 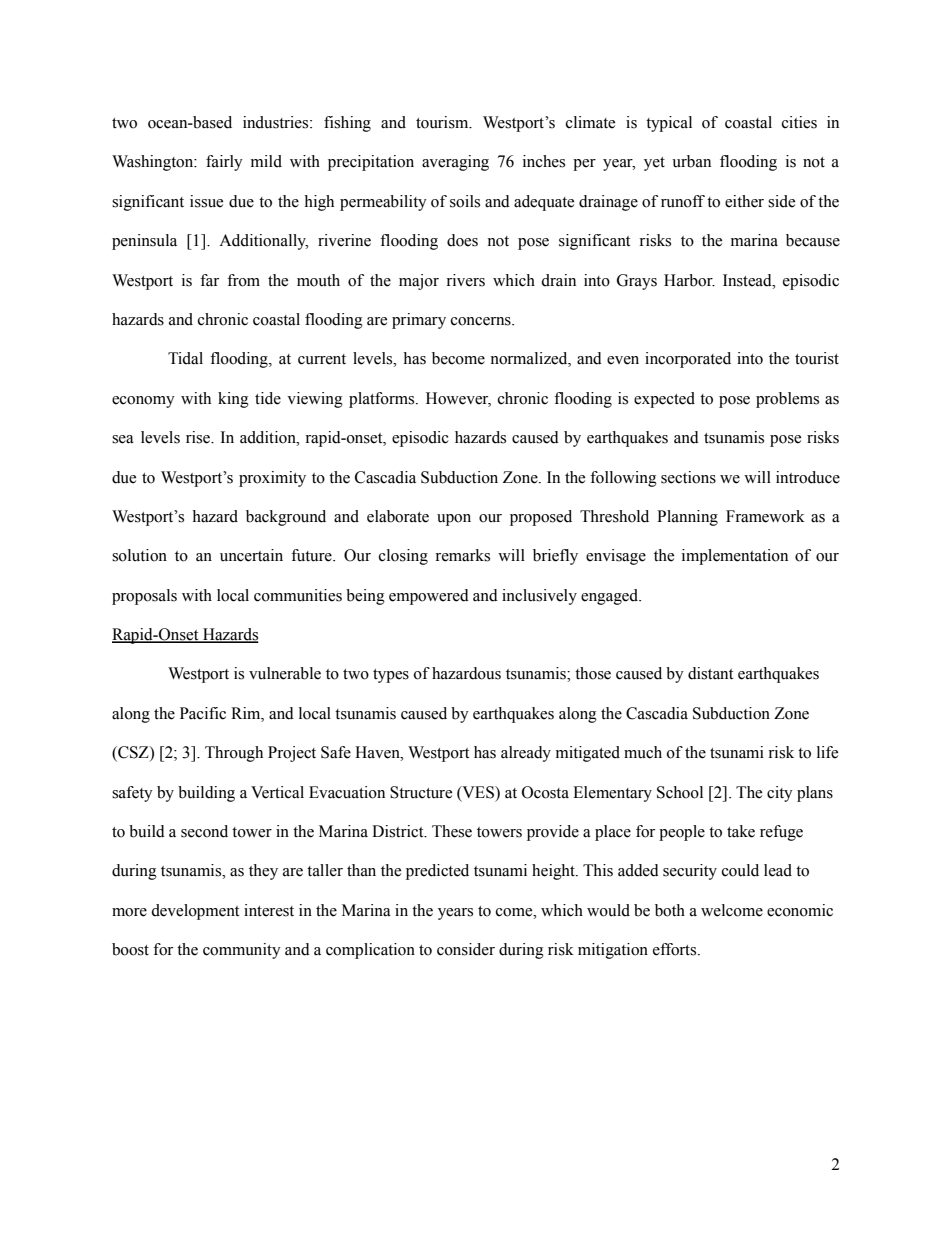 What do you see at coordinates (285, 673) in the document?
I see `vulnerable` at bounding box center [285, 673].
